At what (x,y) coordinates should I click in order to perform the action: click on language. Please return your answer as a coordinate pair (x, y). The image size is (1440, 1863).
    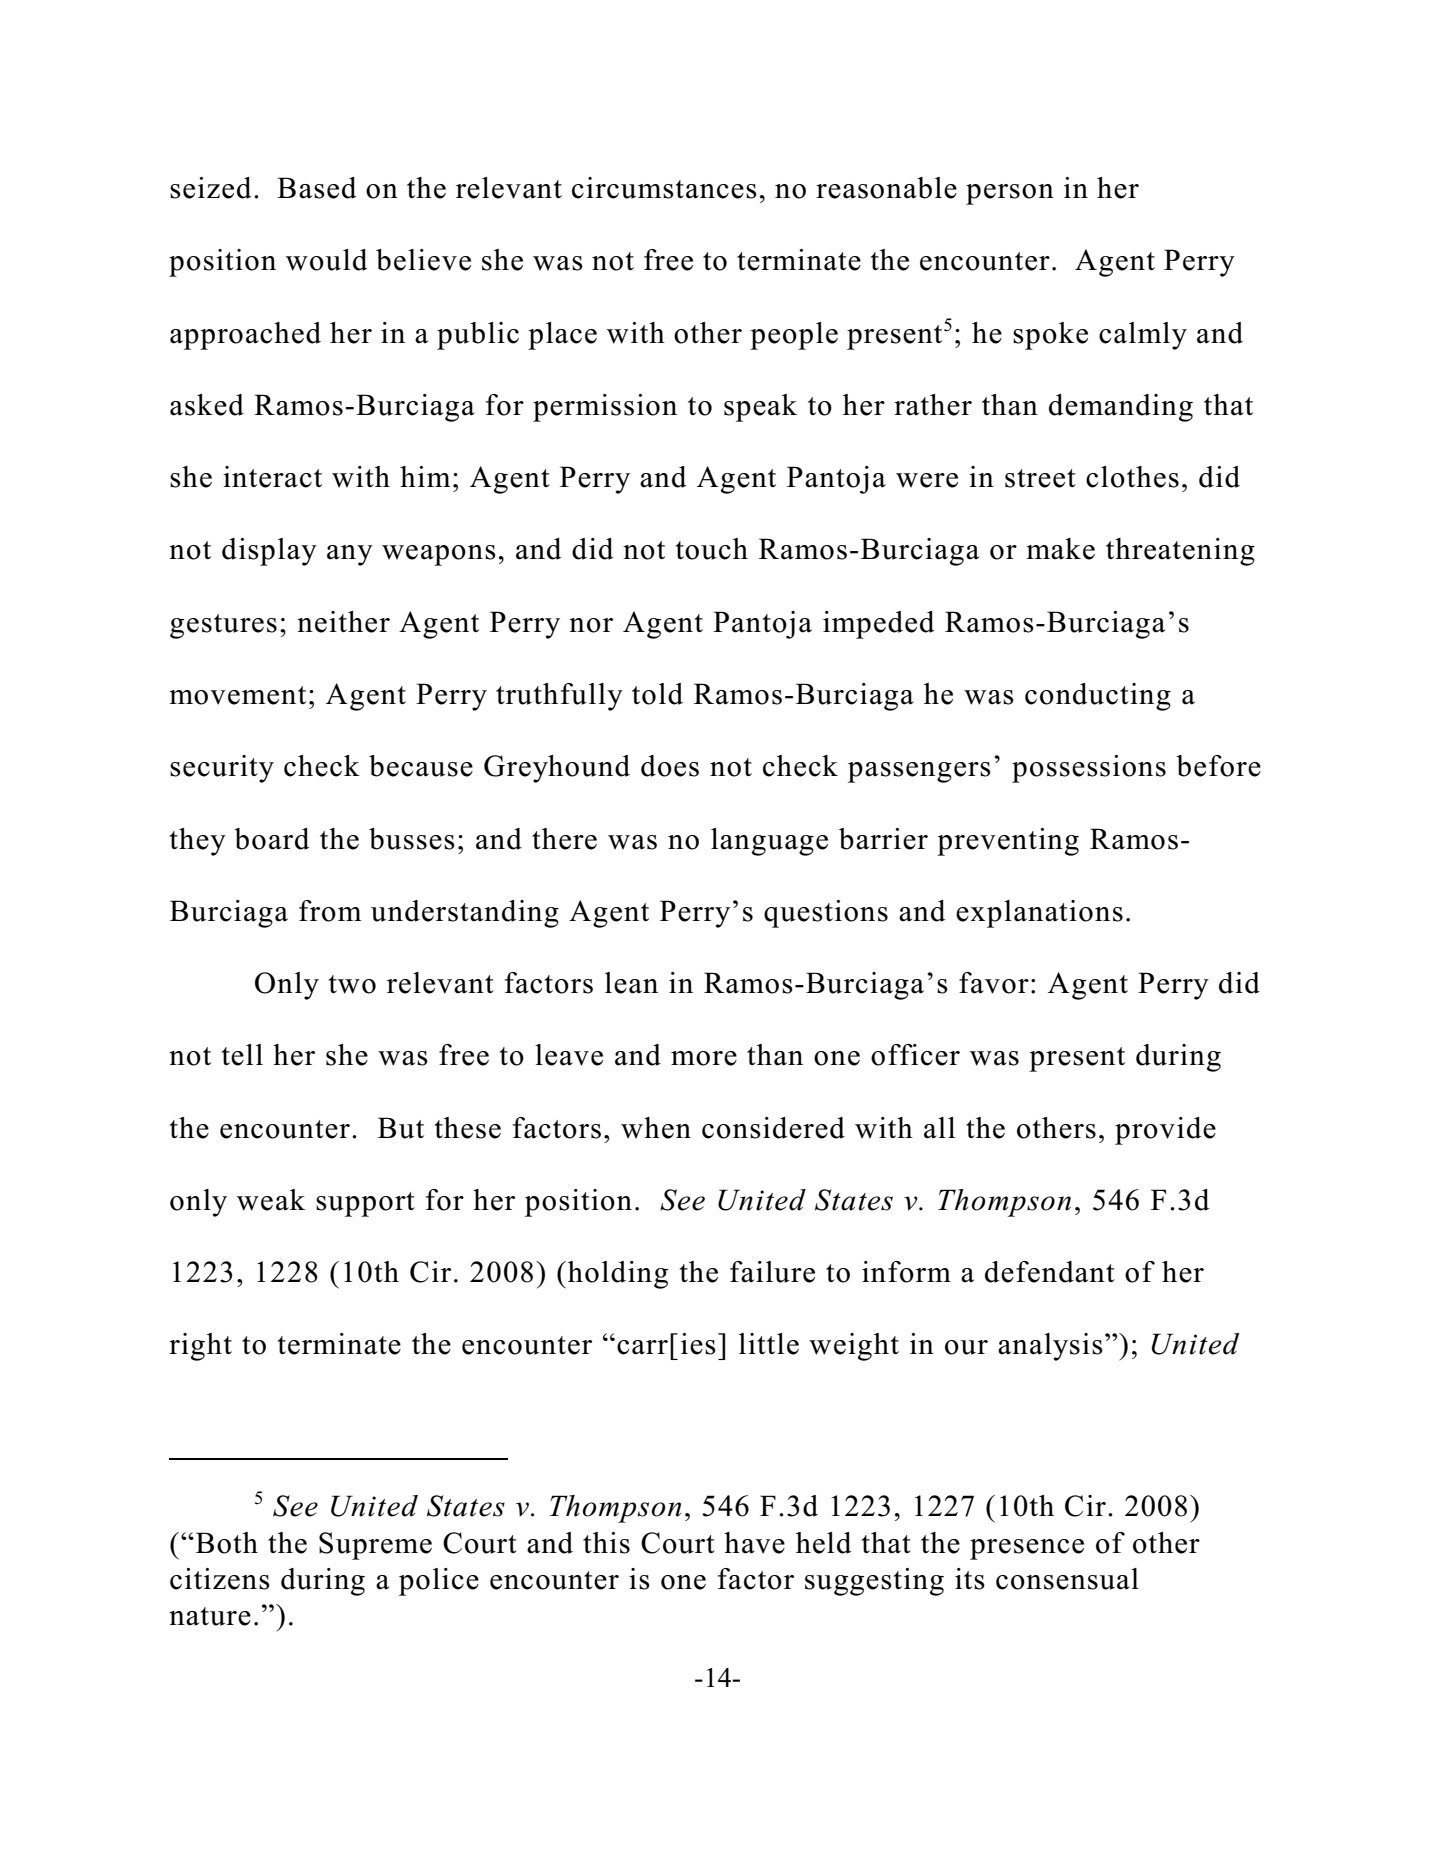
    Looking at the image, I should click on (769, 842).
